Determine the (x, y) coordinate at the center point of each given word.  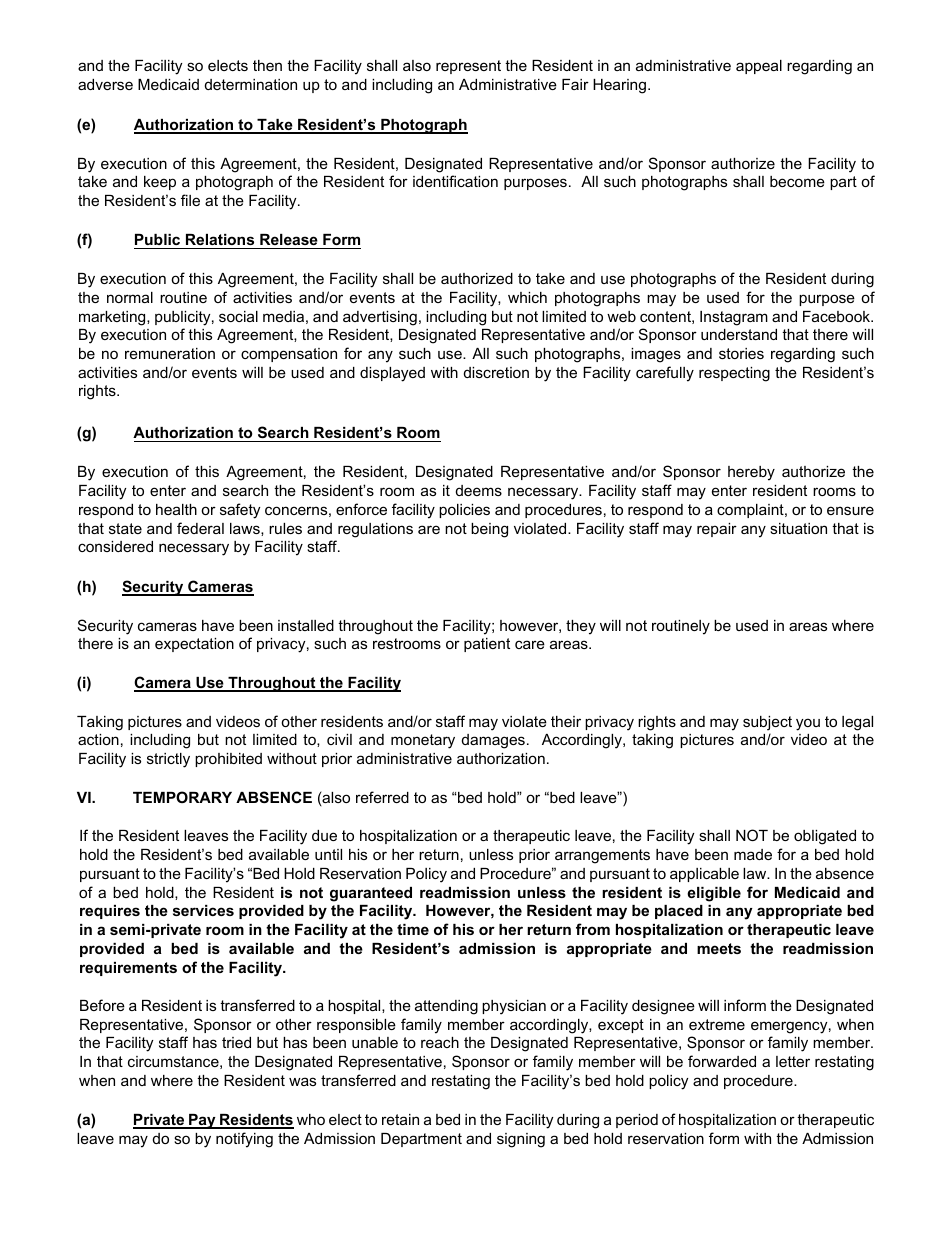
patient (487, 645)
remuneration (170, 353)
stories (741, 353)
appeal (759, 67)
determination (251, 84)
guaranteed (371, 894)
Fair (575, 84)
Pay (202, 1121)
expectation (194, 645)
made (753, 854)
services (203, 910)
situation (798, 528)
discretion (496, 372)
